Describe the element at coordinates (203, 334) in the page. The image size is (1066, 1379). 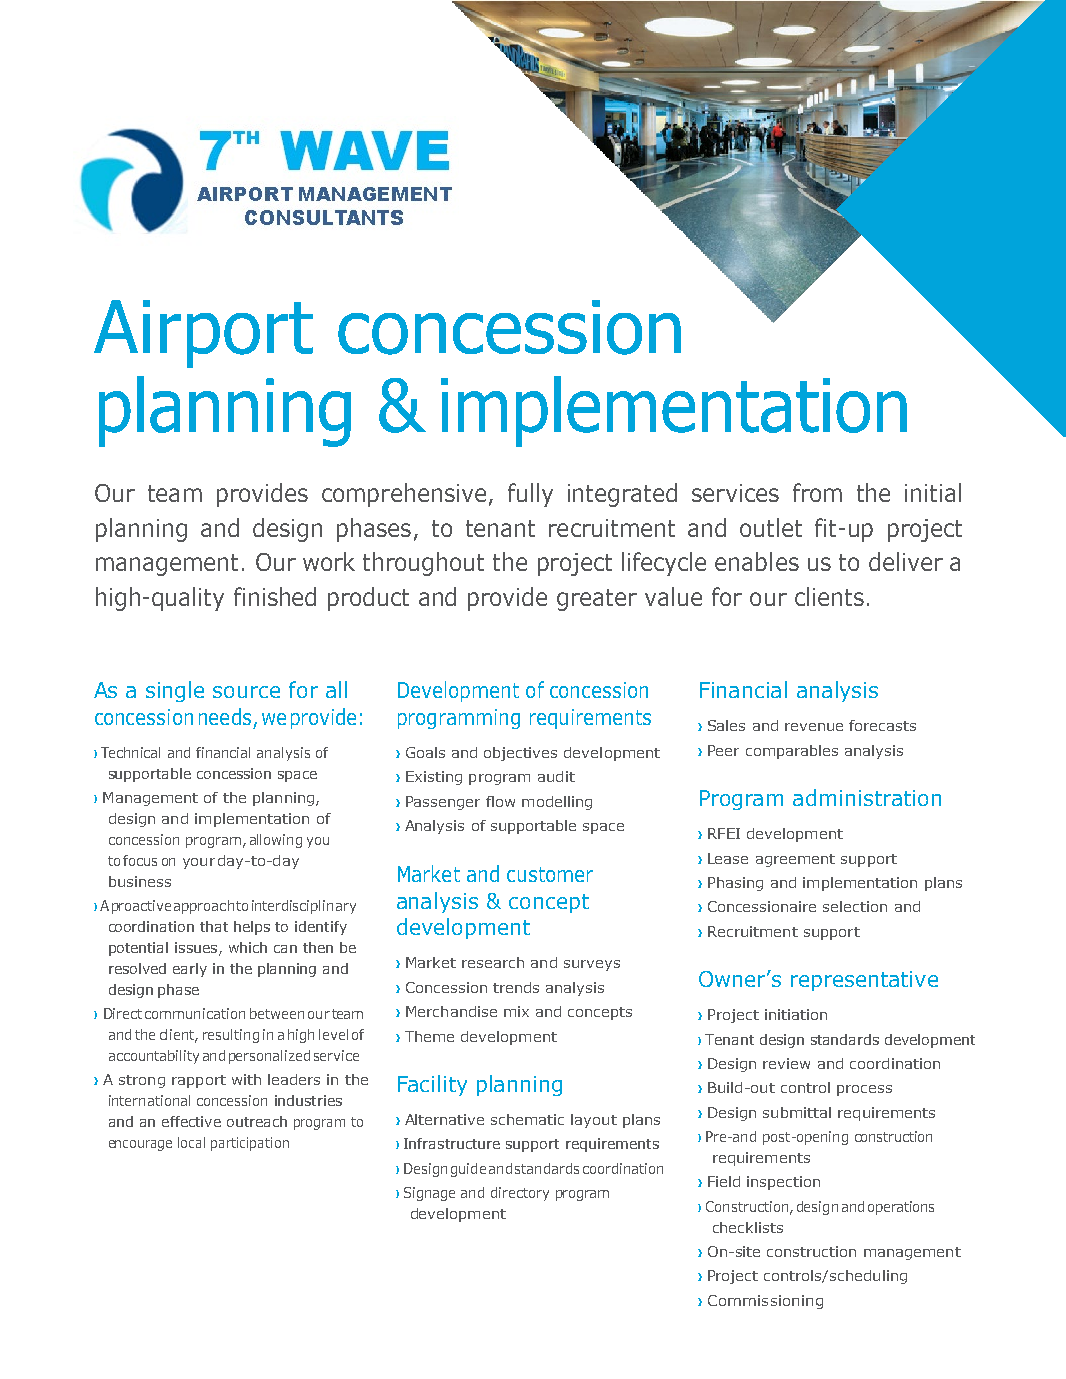
I see `Airport` at that location.
